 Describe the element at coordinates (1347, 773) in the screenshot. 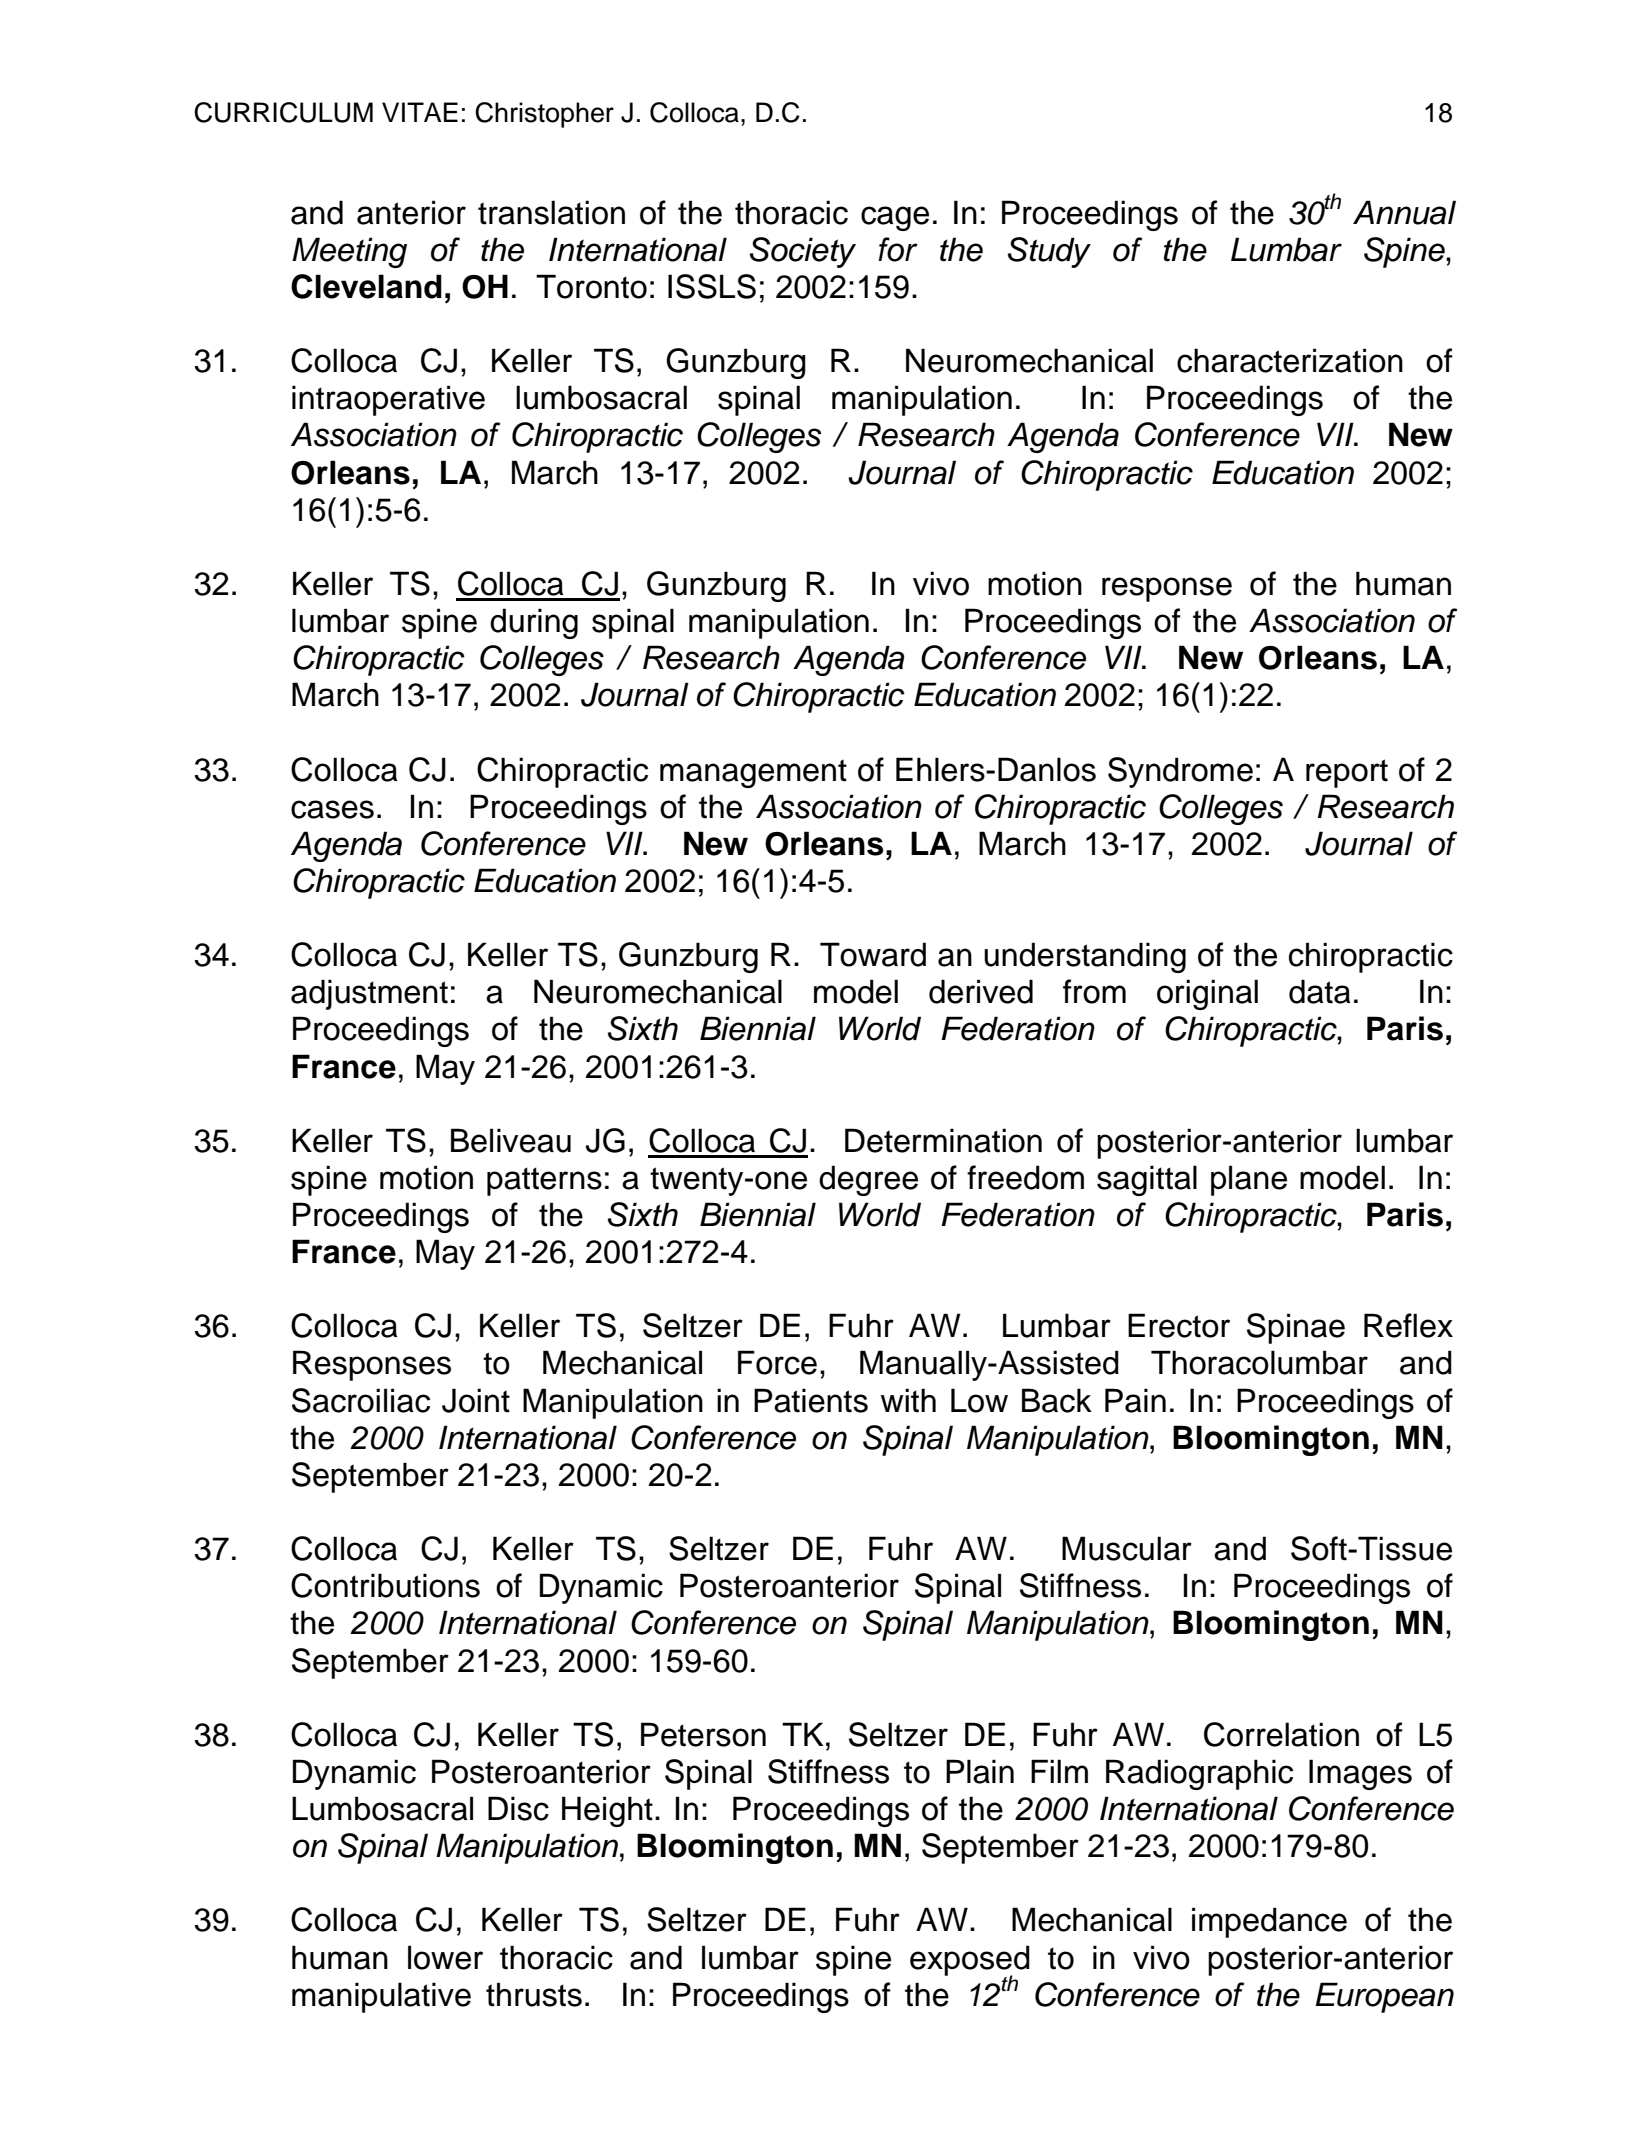

I see `report` at that location.
